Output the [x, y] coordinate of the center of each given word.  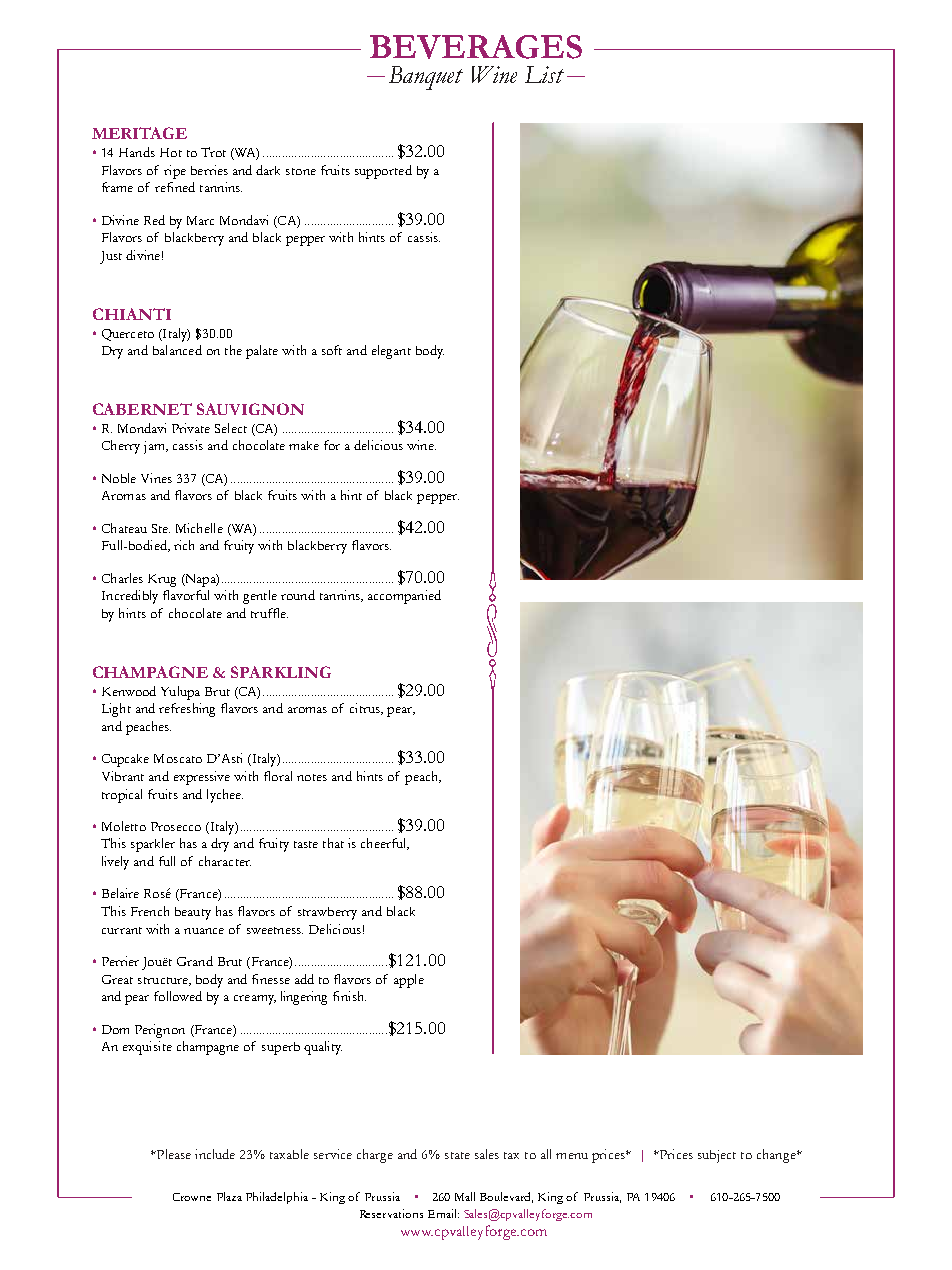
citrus [366, 709]
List [544, 74]
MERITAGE [139, 133]
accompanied [404, 597]
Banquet [426, 78]
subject [717, 1156]
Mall [465, 1196]
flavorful [186, 595]
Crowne [192, 1197]
